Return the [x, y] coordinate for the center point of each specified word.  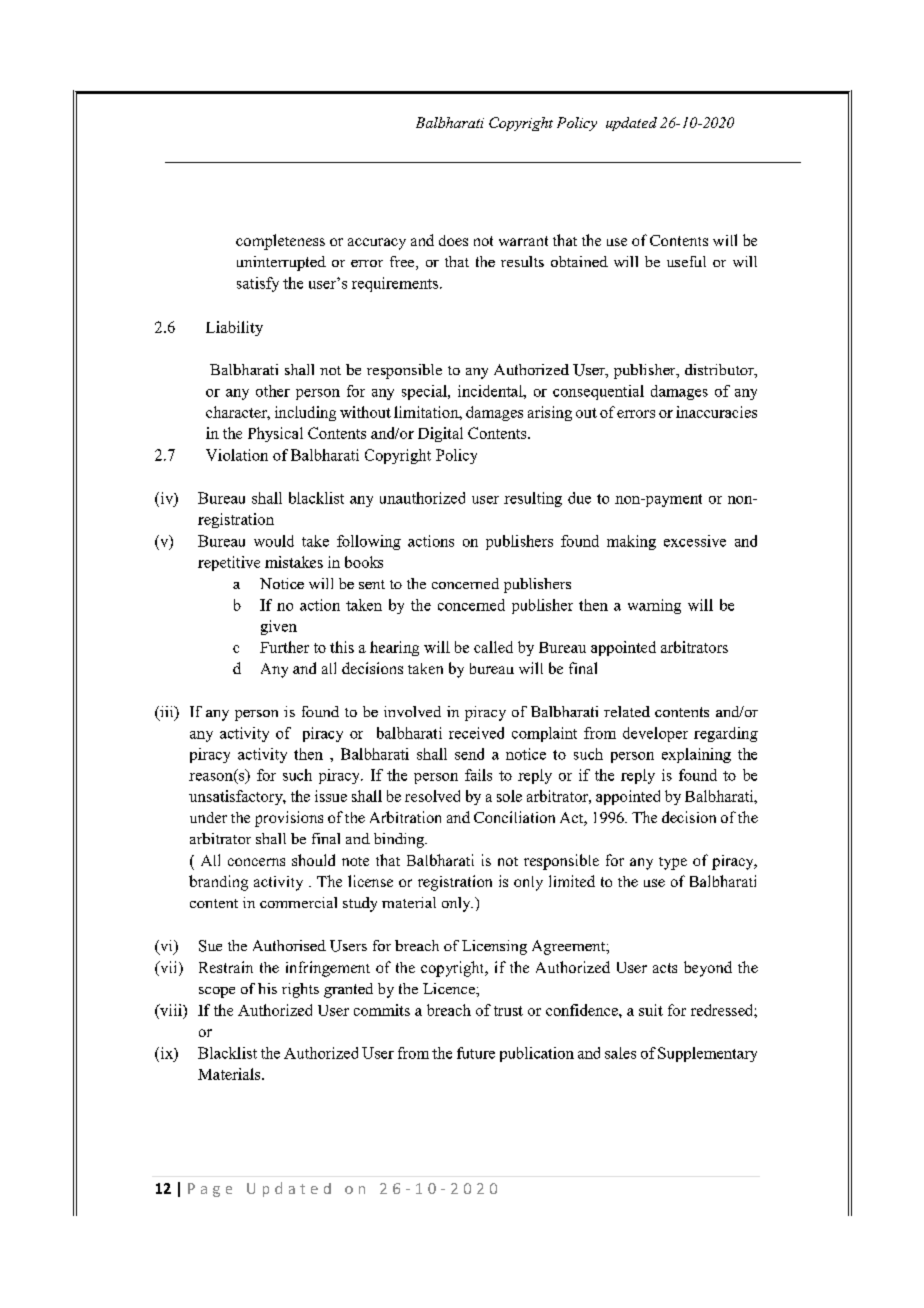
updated [631, 124]
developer [655, 734]
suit [651, 1010]
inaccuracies [716, 412]
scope [217, 992]
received [476, 733]
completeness [280, 242]
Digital [440, 434]
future [476, 1053]
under [208, 817]
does [453, 240]
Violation [237, 455]
